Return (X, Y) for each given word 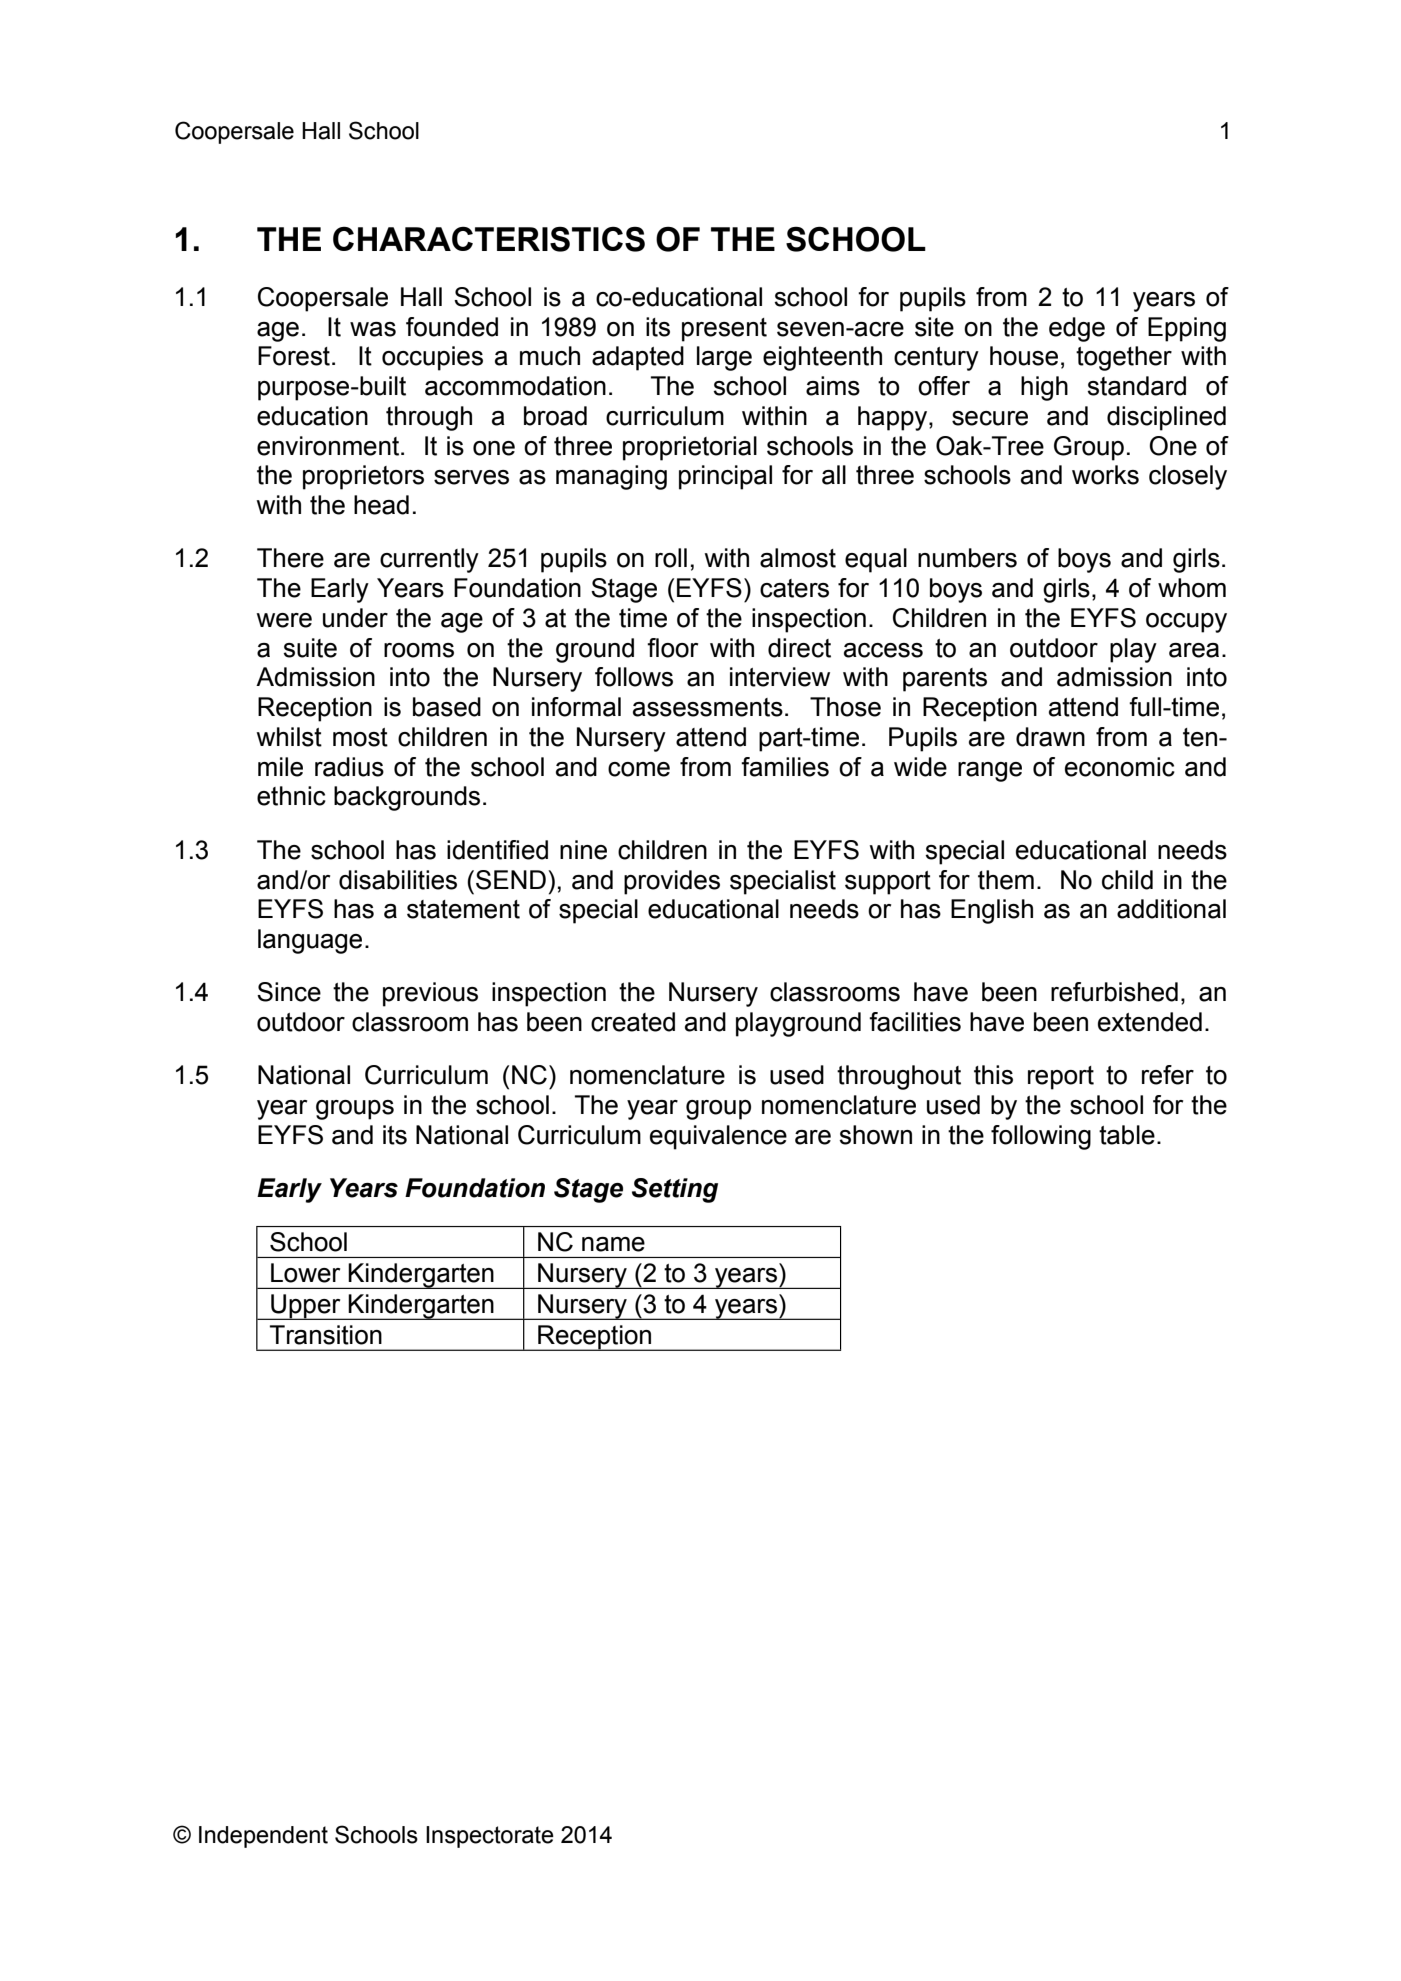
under (355, 618)
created (633, 1022)
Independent (263, 1837)
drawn (1050, 737)
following (1041, 1137)
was (373, 329)
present (724, 330)
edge (1077, 329)
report (1061, 1078)
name (613, 1244)
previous (430, 994)
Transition (326, 1335)
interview (780, 677)
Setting (675, 1190)
